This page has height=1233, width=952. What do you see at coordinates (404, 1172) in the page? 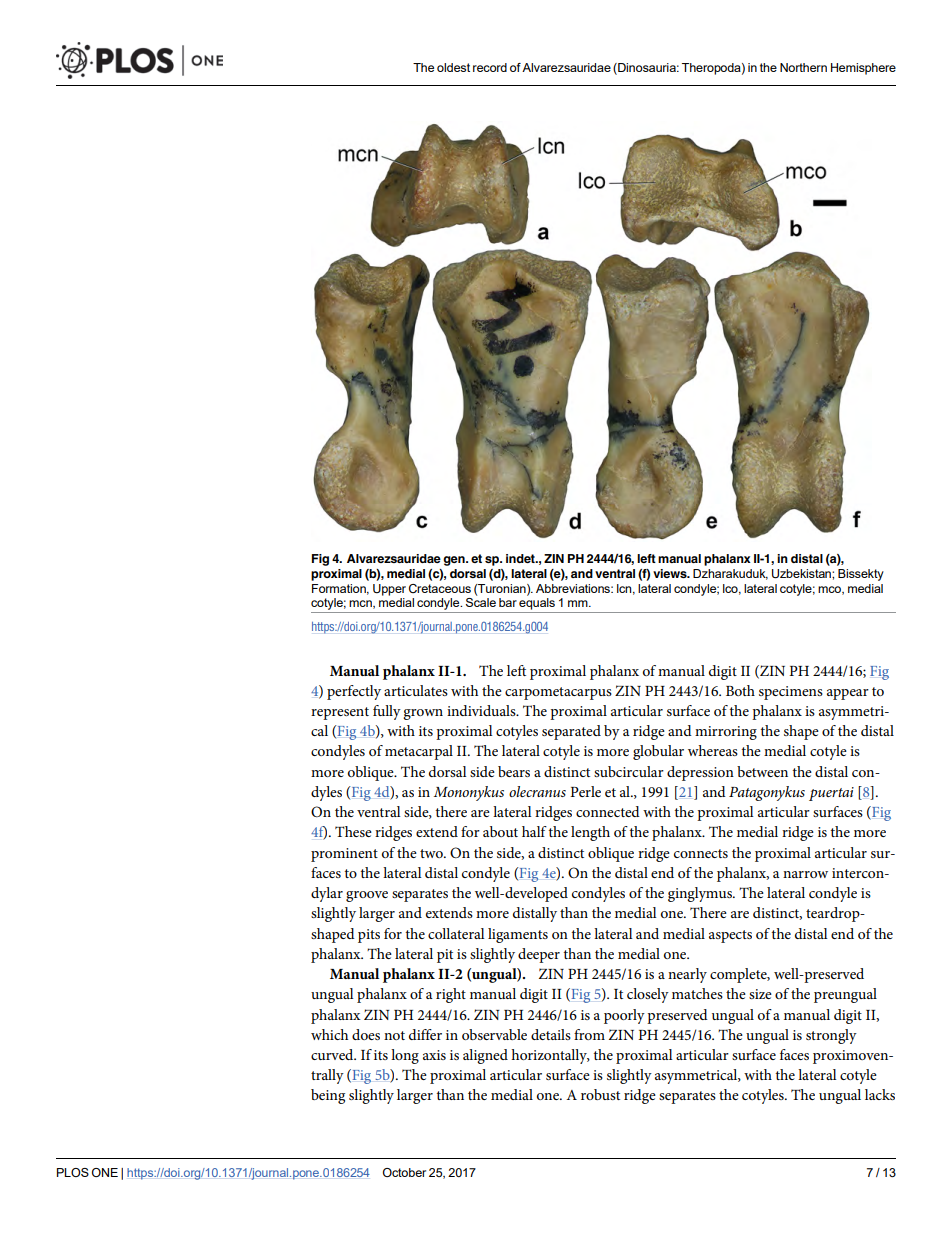
I see `October` at bounding box center [404, 1172].
